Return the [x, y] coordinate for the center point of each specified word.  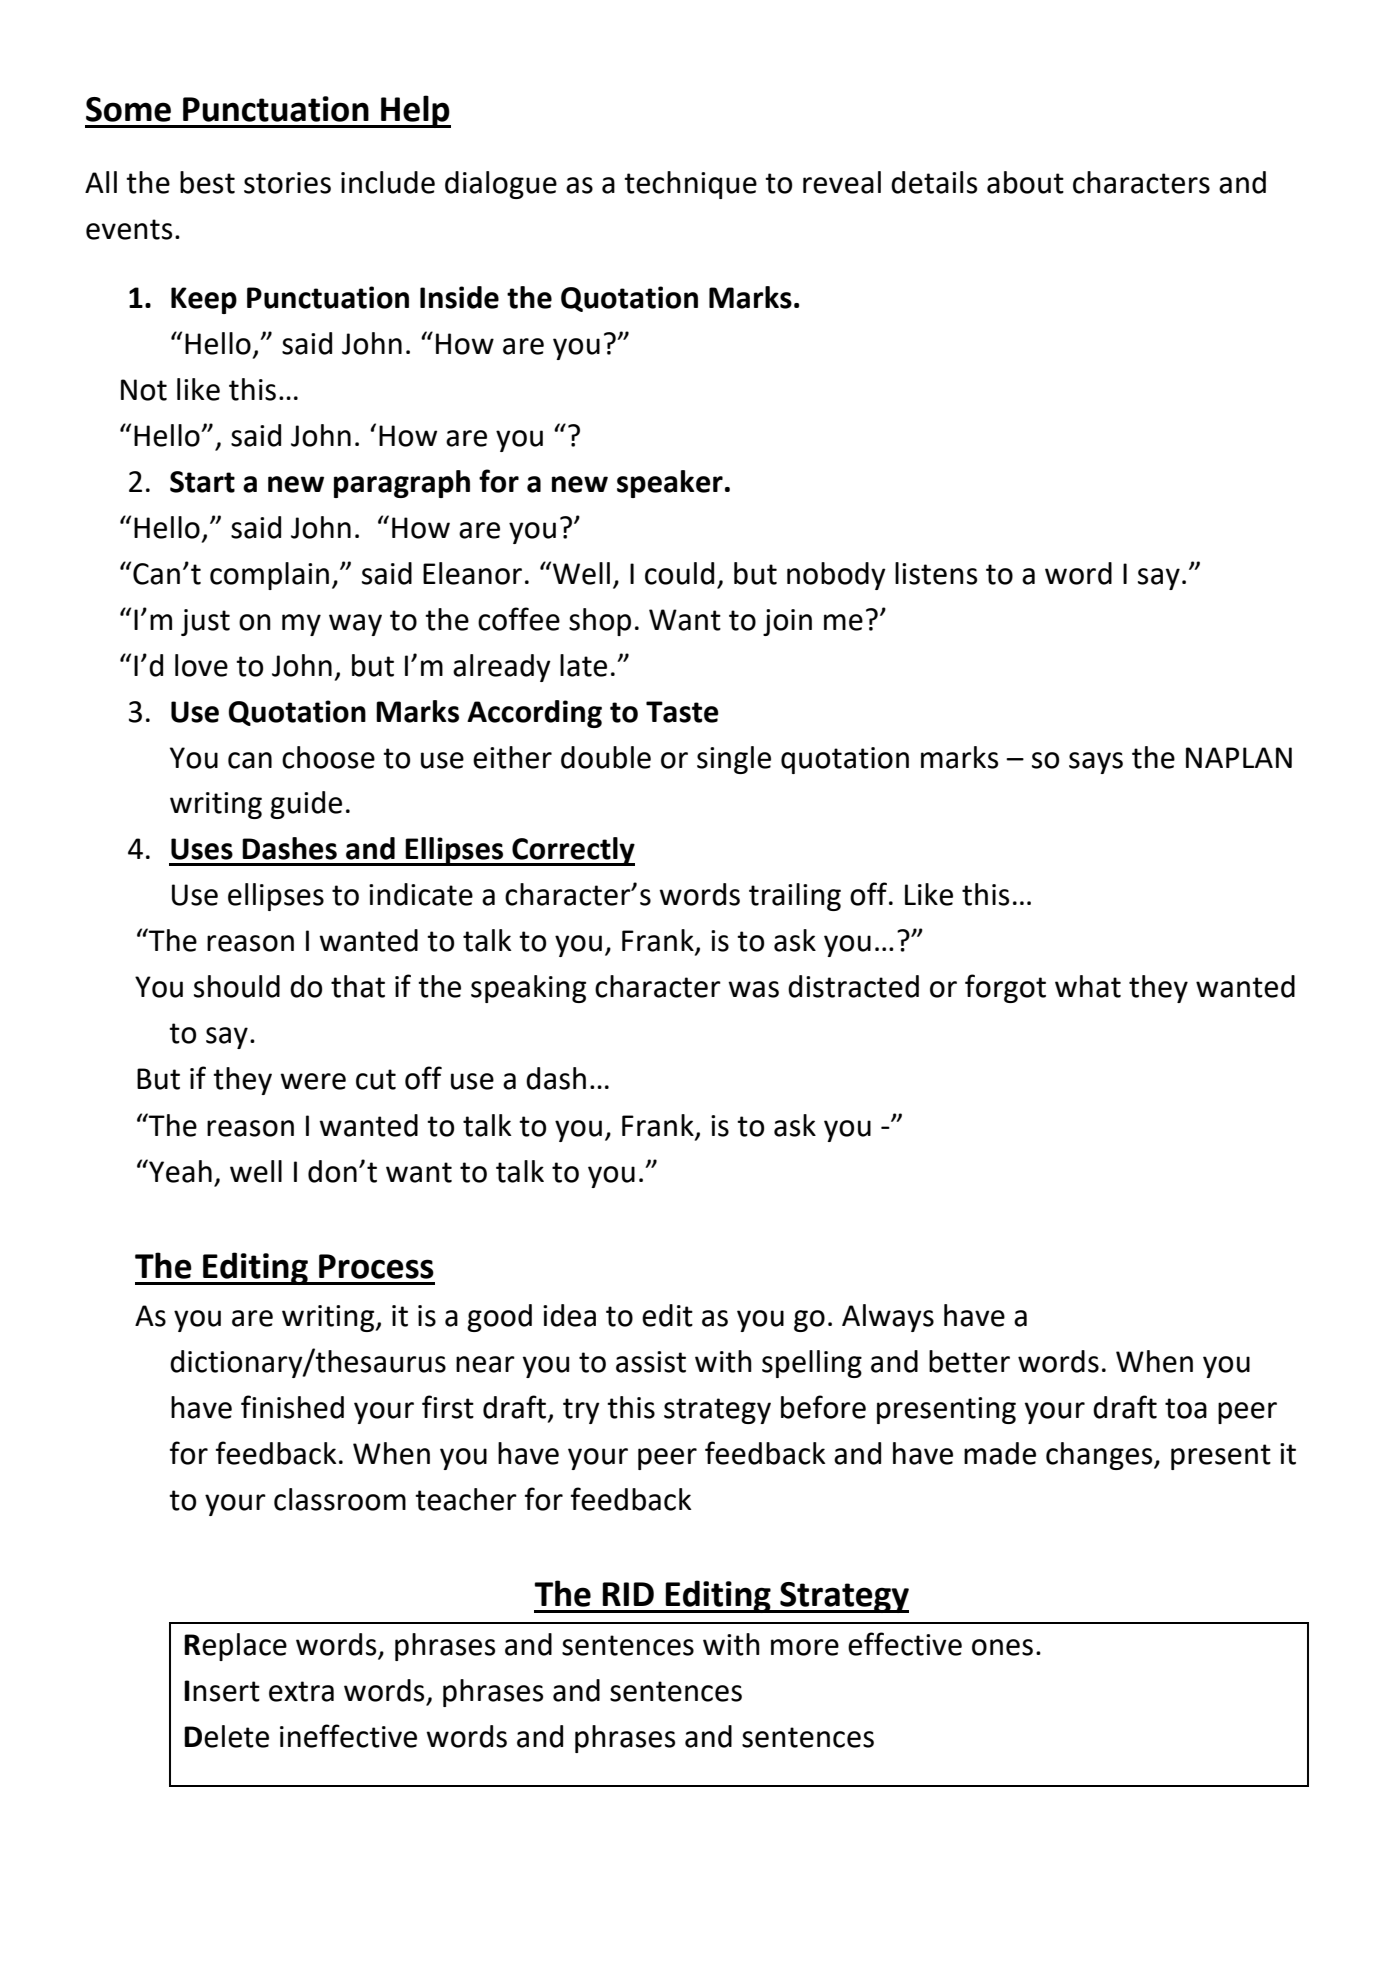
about [1025, 182]
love [201, 665]
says [1096, 763]
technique [690, 185]
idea [569, 1315]
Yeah [179, 1171]
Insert [222, 1691]
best [207, 182]
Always [888, 1318]
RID [628, 1594]
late [583, 665]
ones [1002, 1647]
